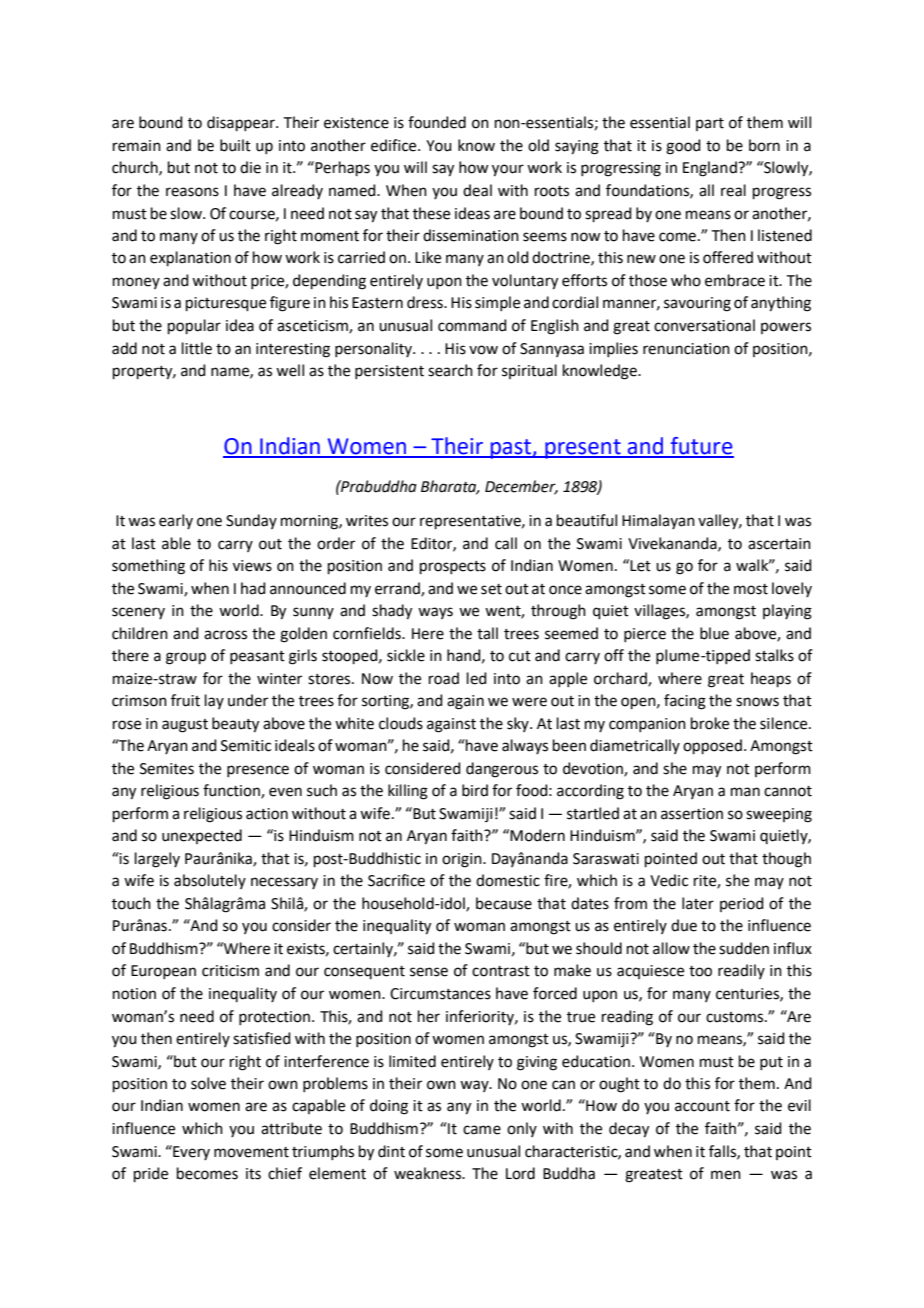 Image resolution: width=924 pixels, height=1308 pixels. What do you see at coordinates (487, 633) in the screenshot?
I see `tall` at bounding box center [487, 633].
